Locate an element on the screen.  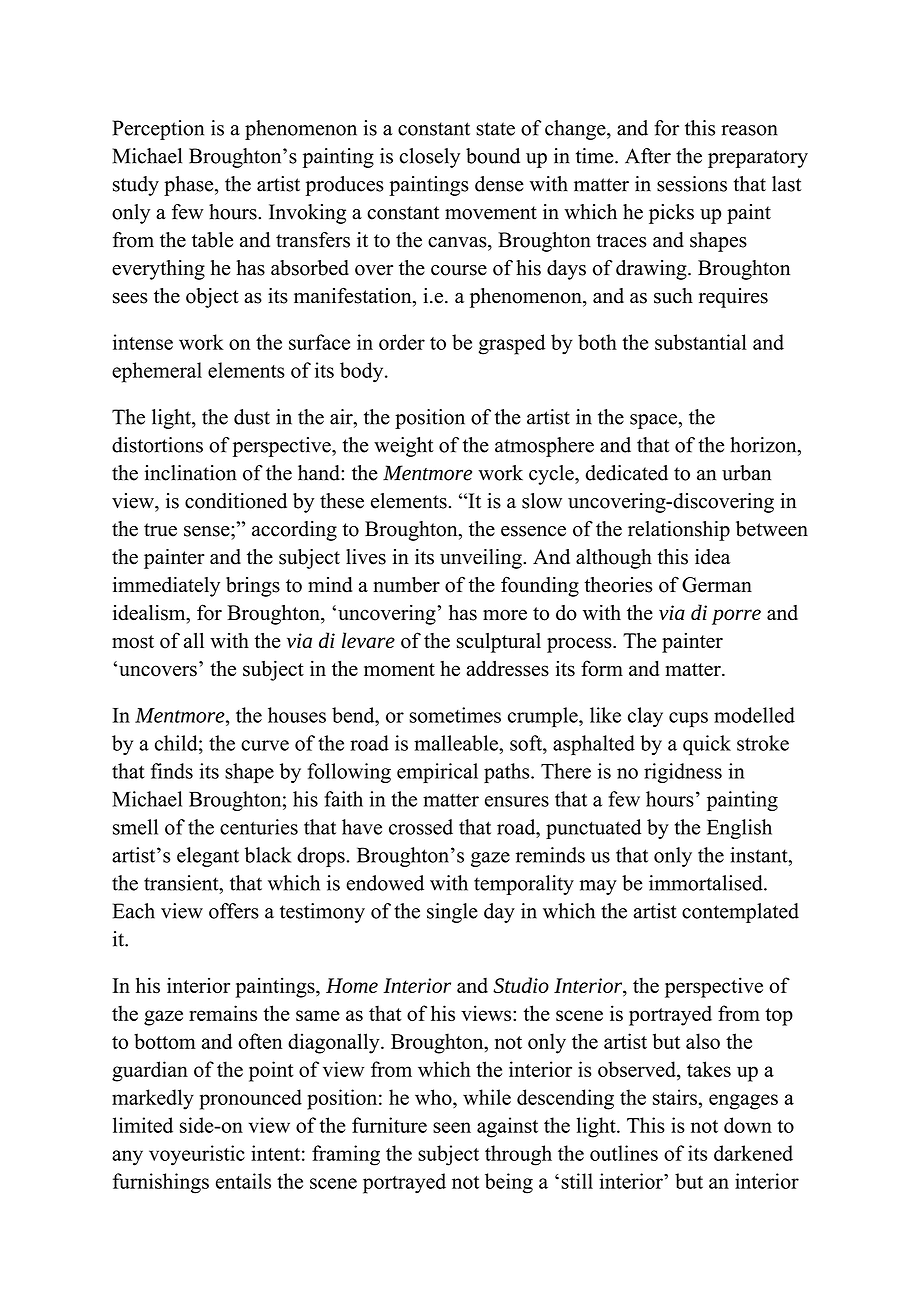
ephemeral is located at coordinates (157, 372).
